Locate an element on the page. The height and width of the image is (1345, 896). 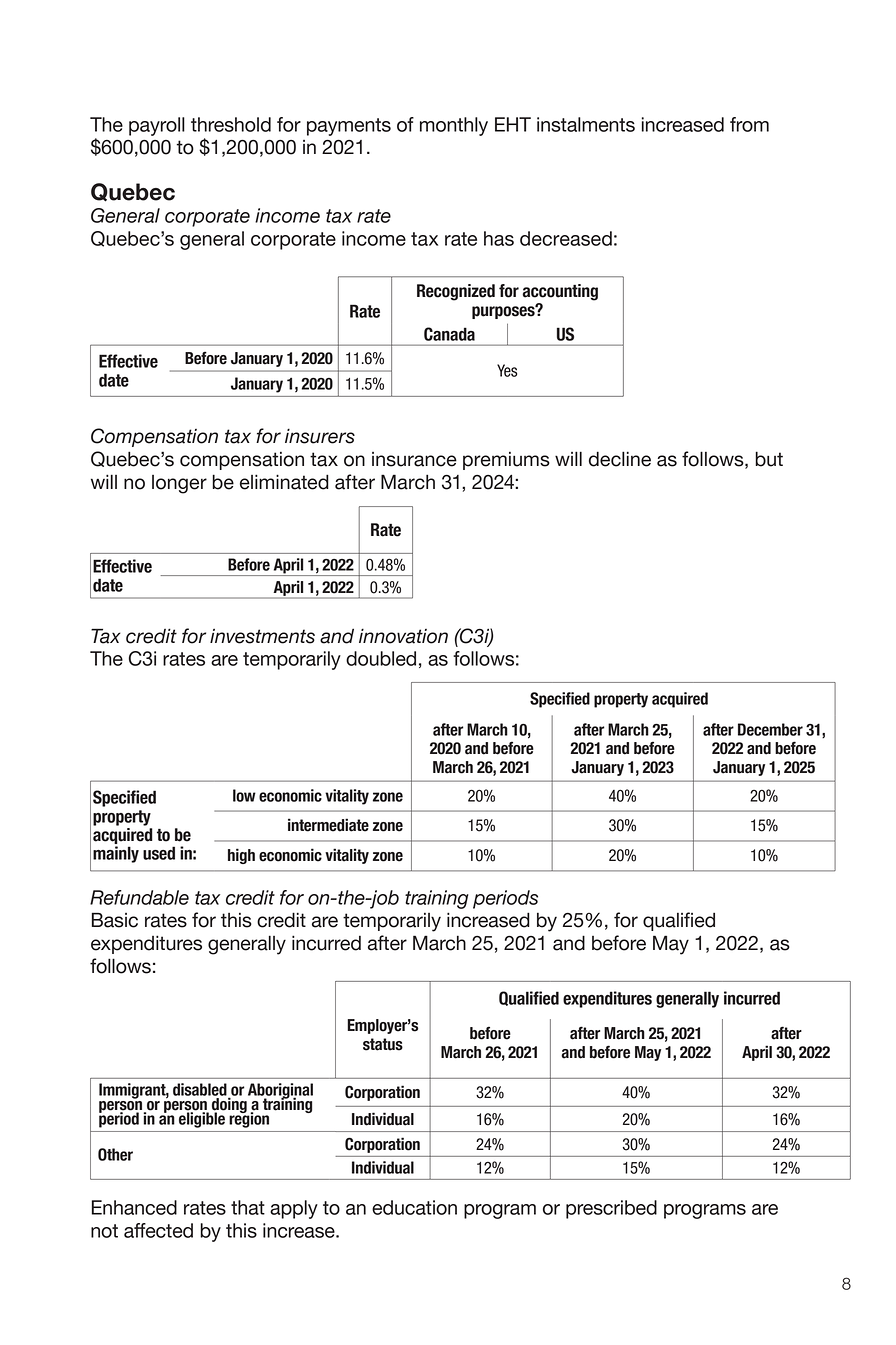
December is located at coordinates (770, 729).
